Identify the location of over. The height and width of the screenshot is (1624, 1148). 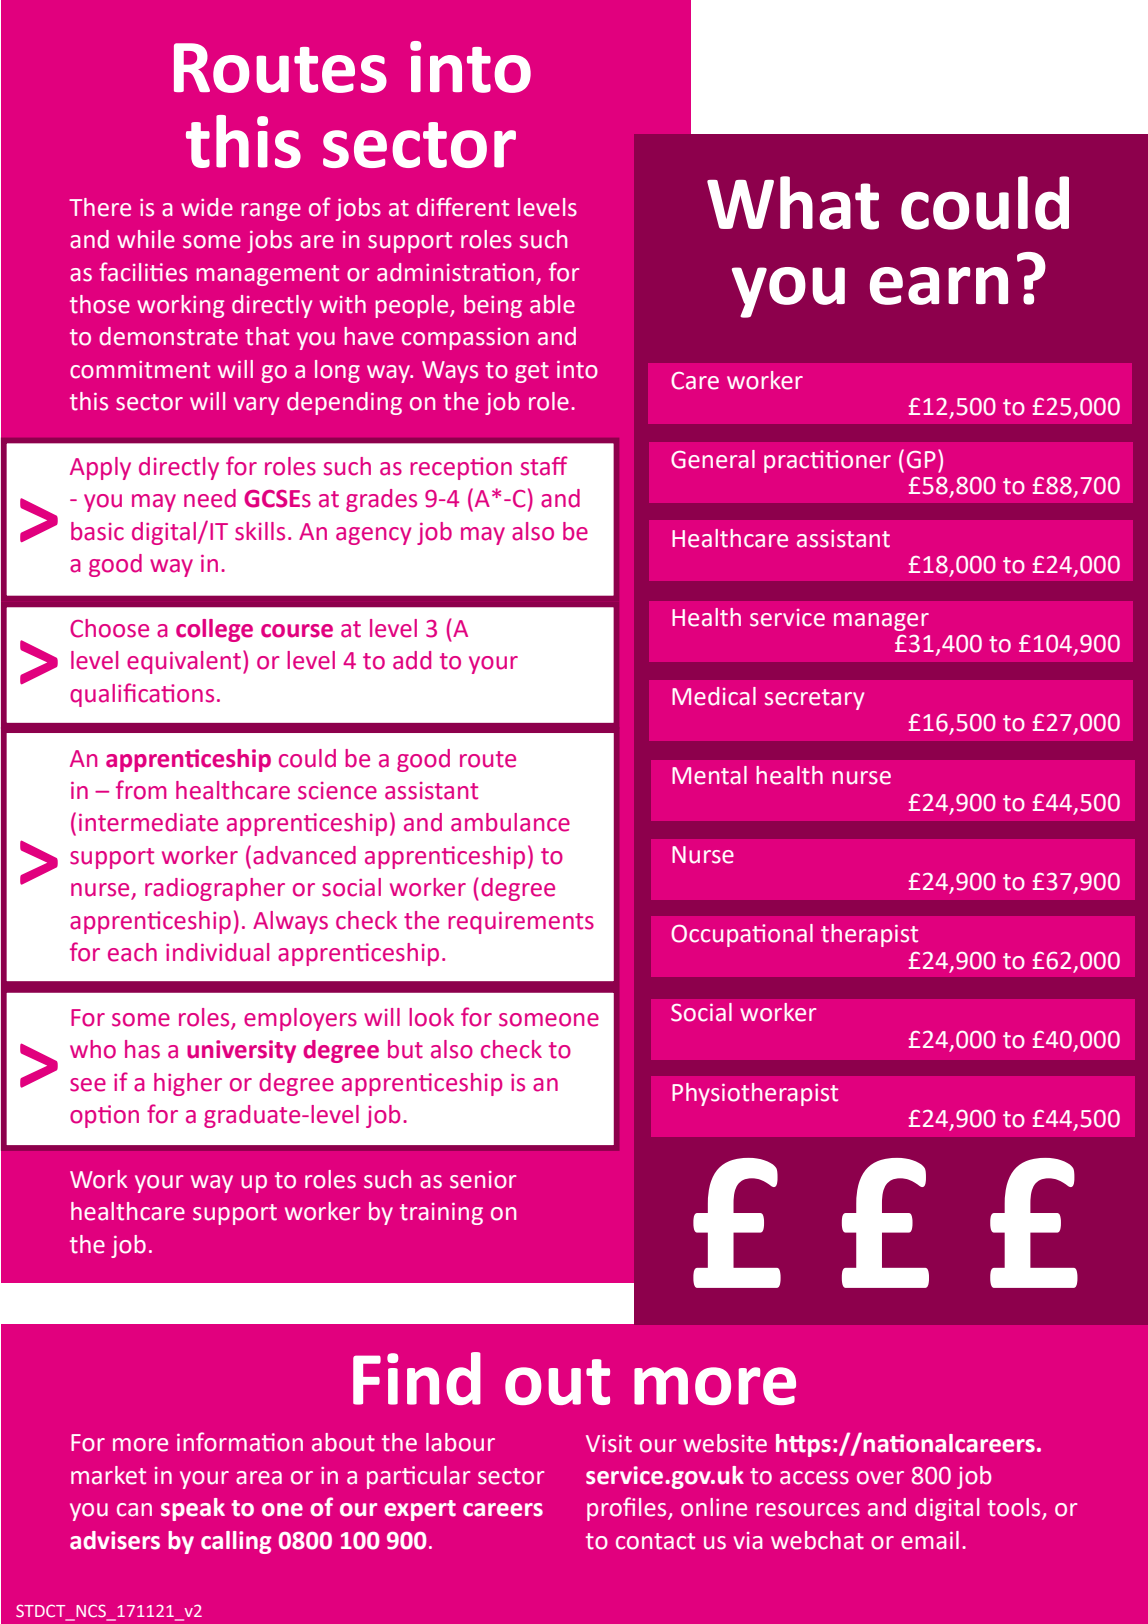
(880, 1478).
